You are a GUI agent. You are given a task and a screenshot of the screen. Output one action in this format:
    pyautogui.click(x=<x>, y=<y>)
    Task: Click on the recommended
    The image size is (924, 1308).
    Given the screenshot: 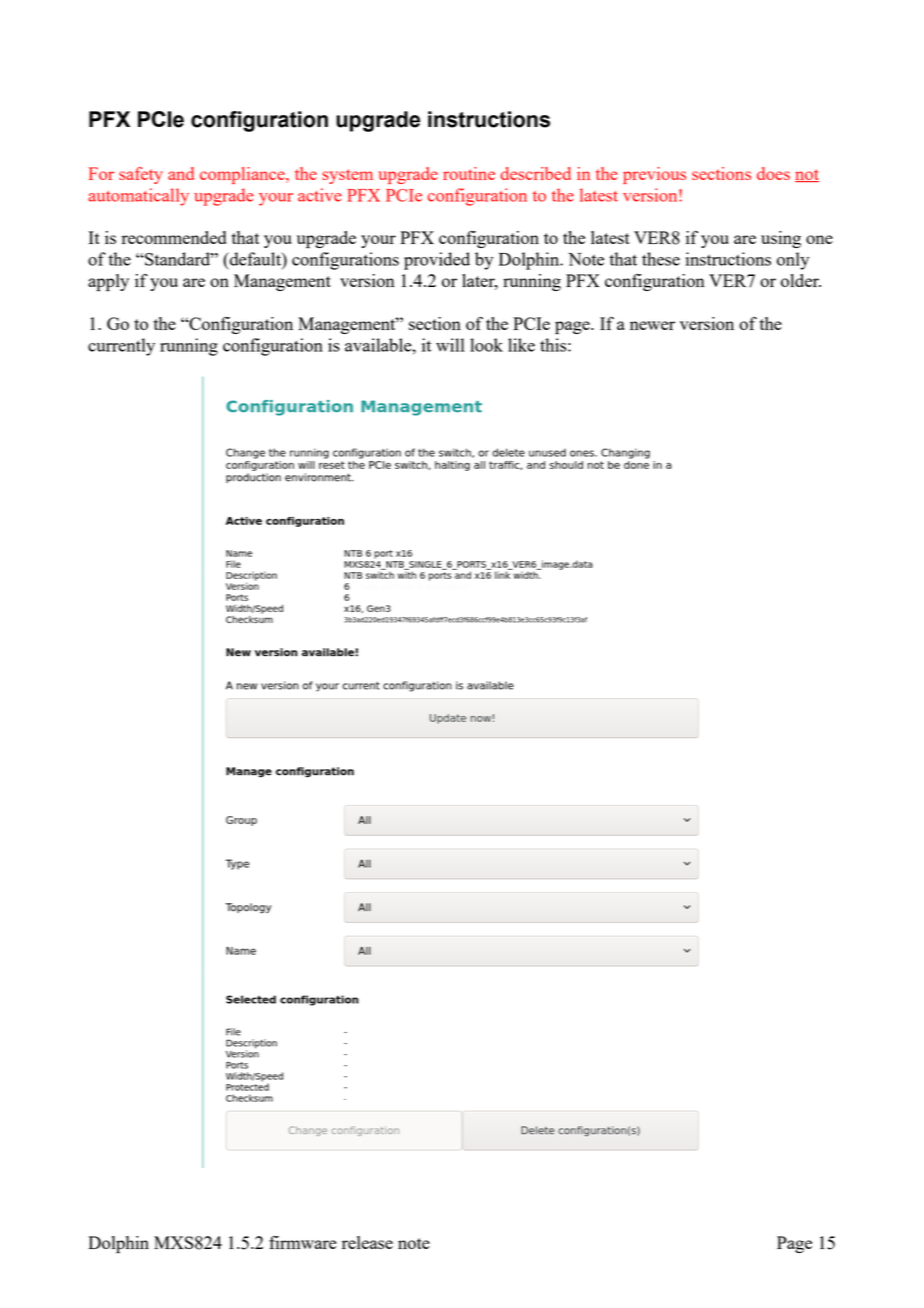 What is the action you would take?
    pyautogui.click(x=174, y=237)
